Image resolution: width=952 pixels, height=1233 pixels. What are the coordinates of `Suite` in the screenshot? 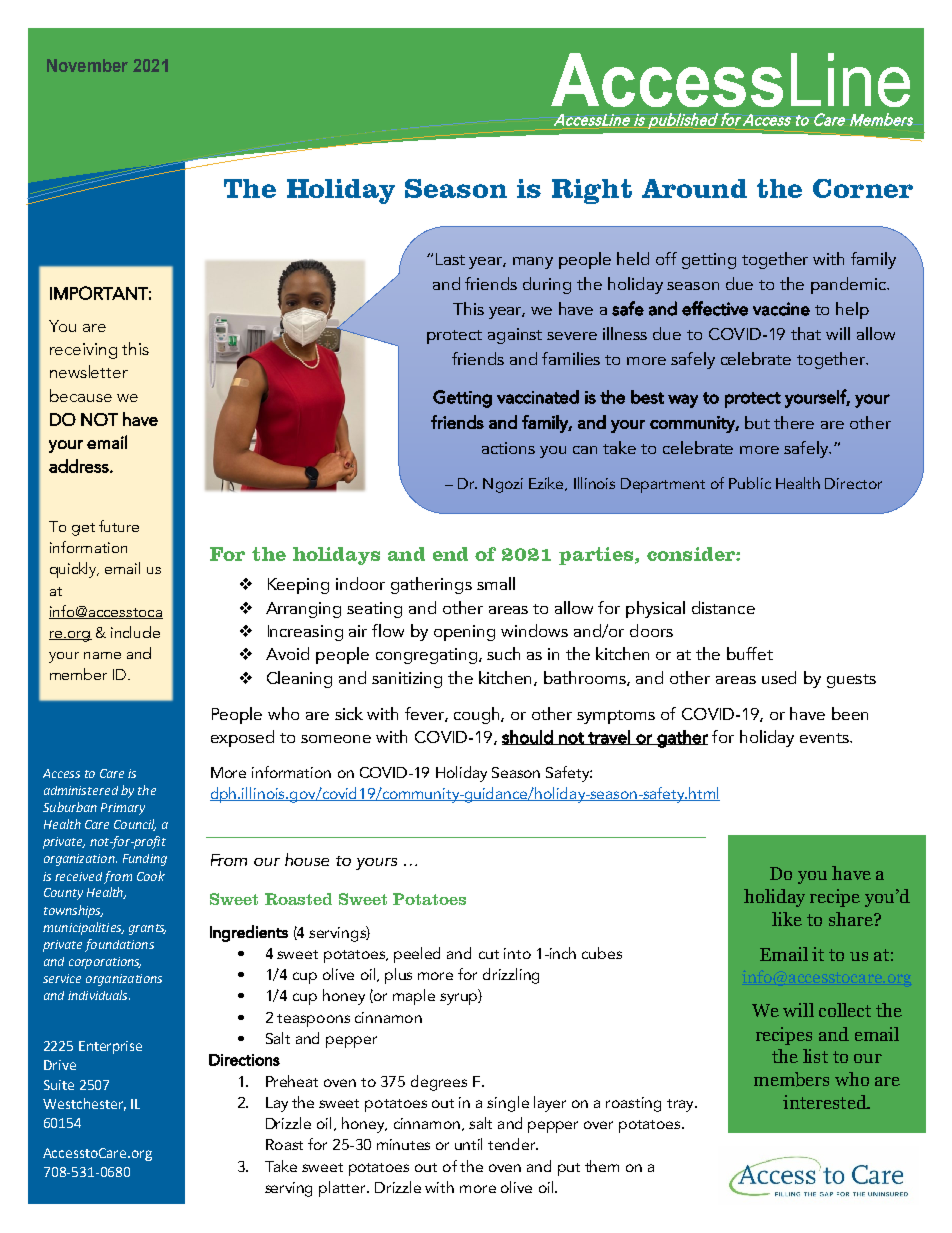 It's located at (59, 1085).
